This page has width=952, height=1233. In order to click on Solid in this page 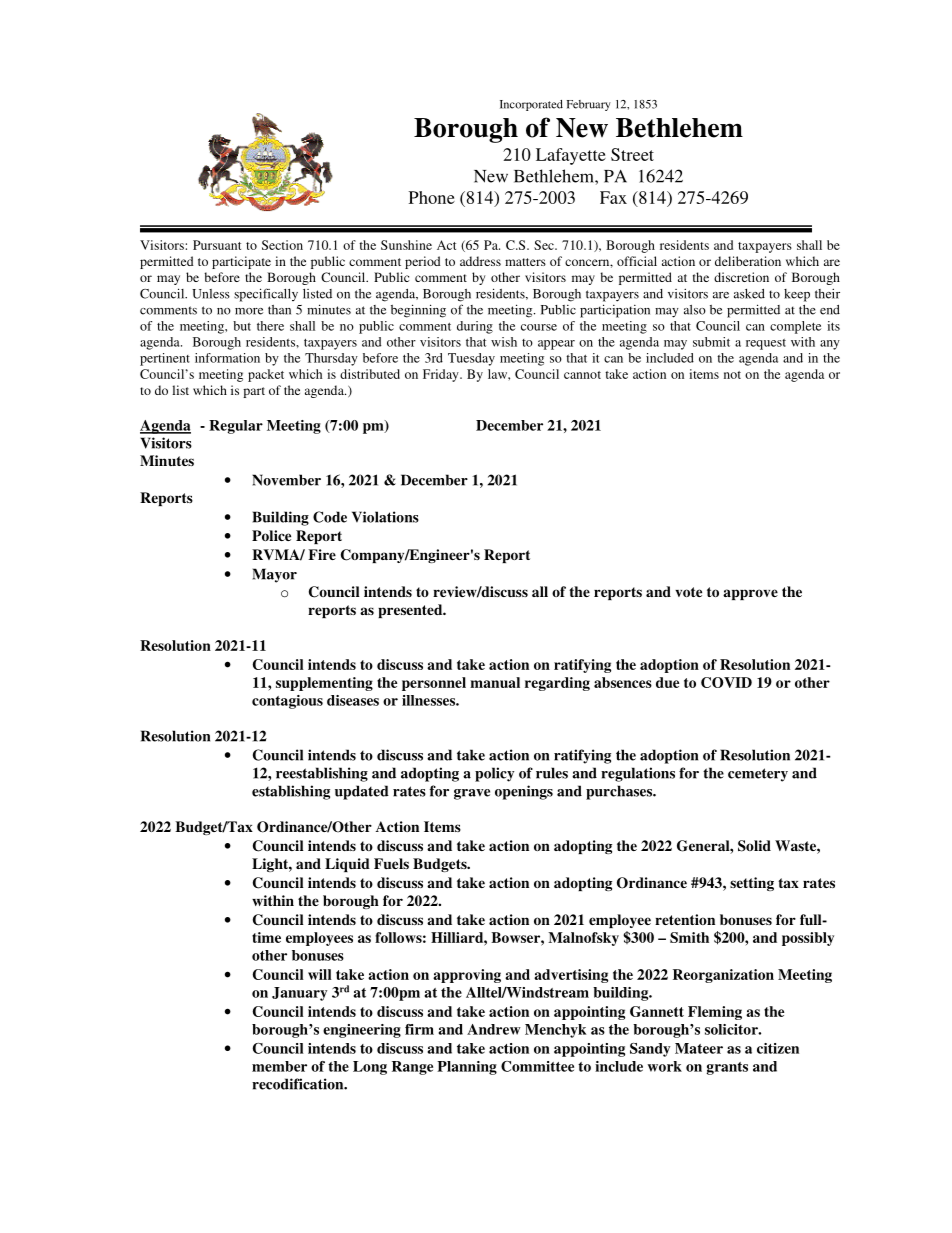, I will do `click(754, 846)`.
